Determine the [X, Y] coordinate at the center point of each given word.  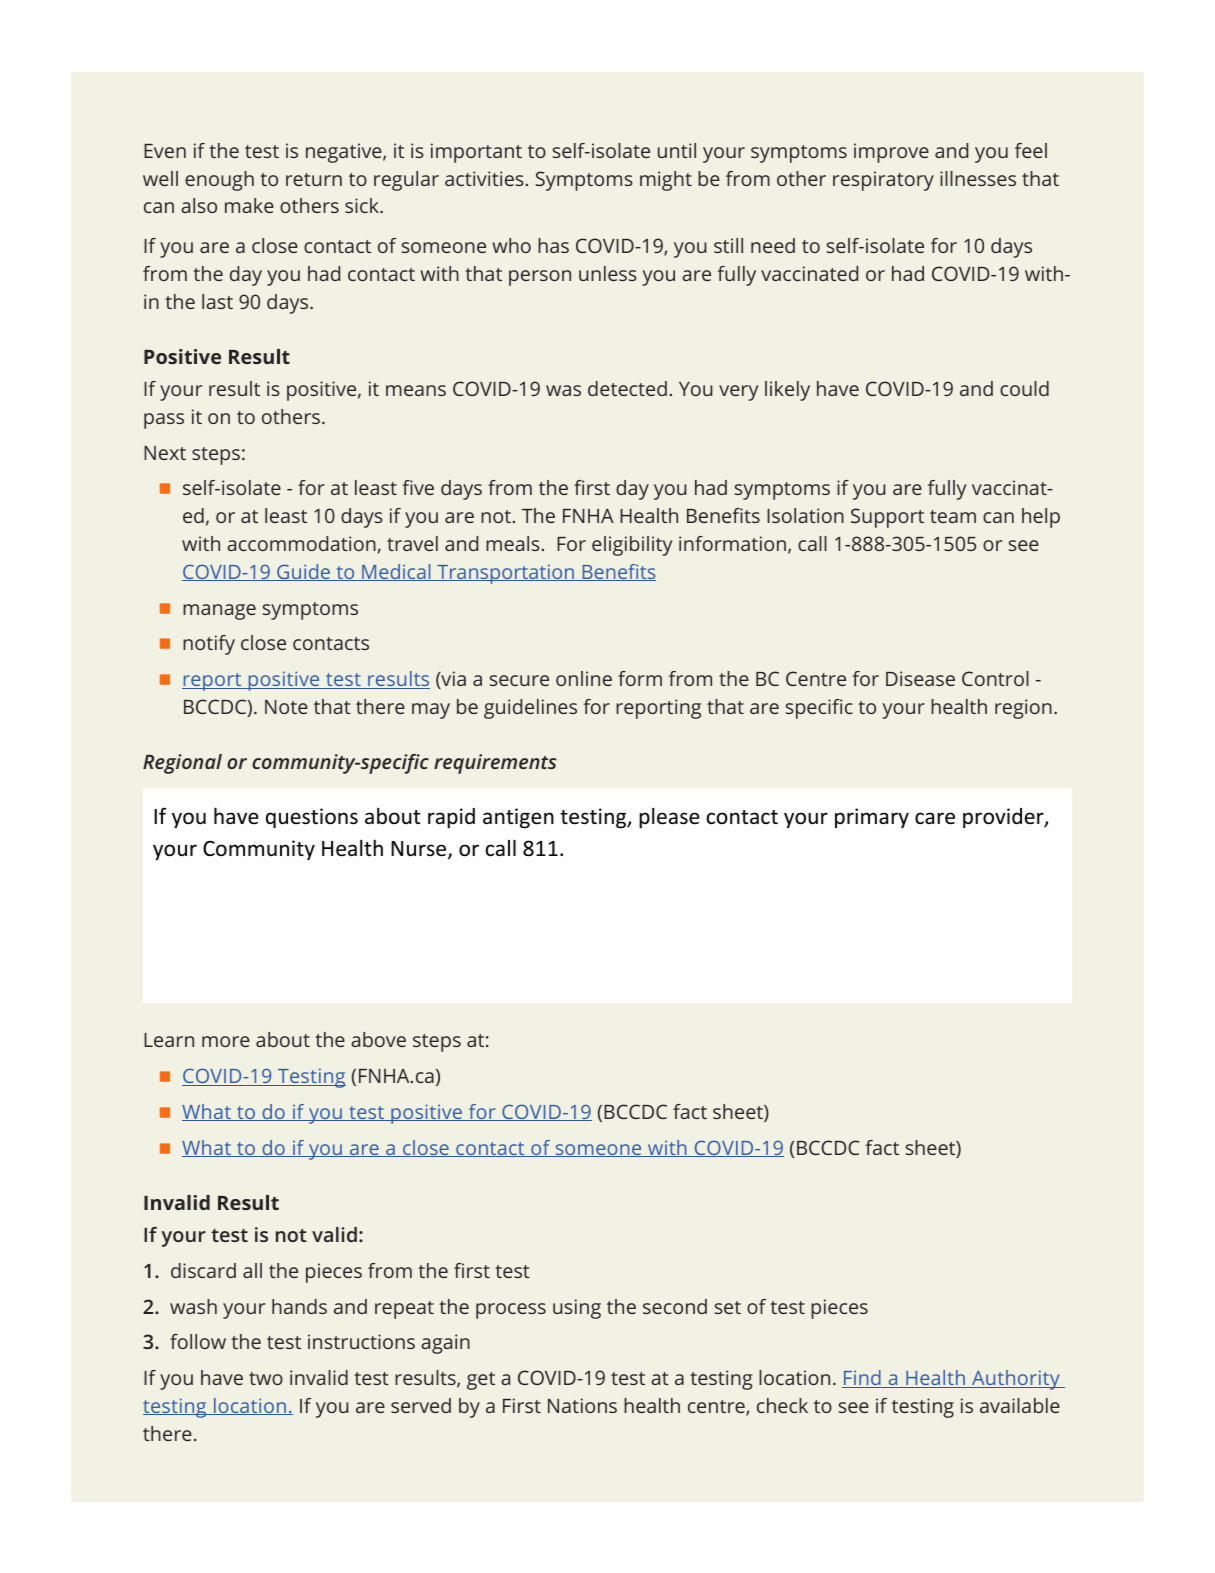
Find [862, 1379]
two [266, 1378]
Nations [582, 1405]
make [249, 205]
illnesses [978, 178]
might [666, 181]
